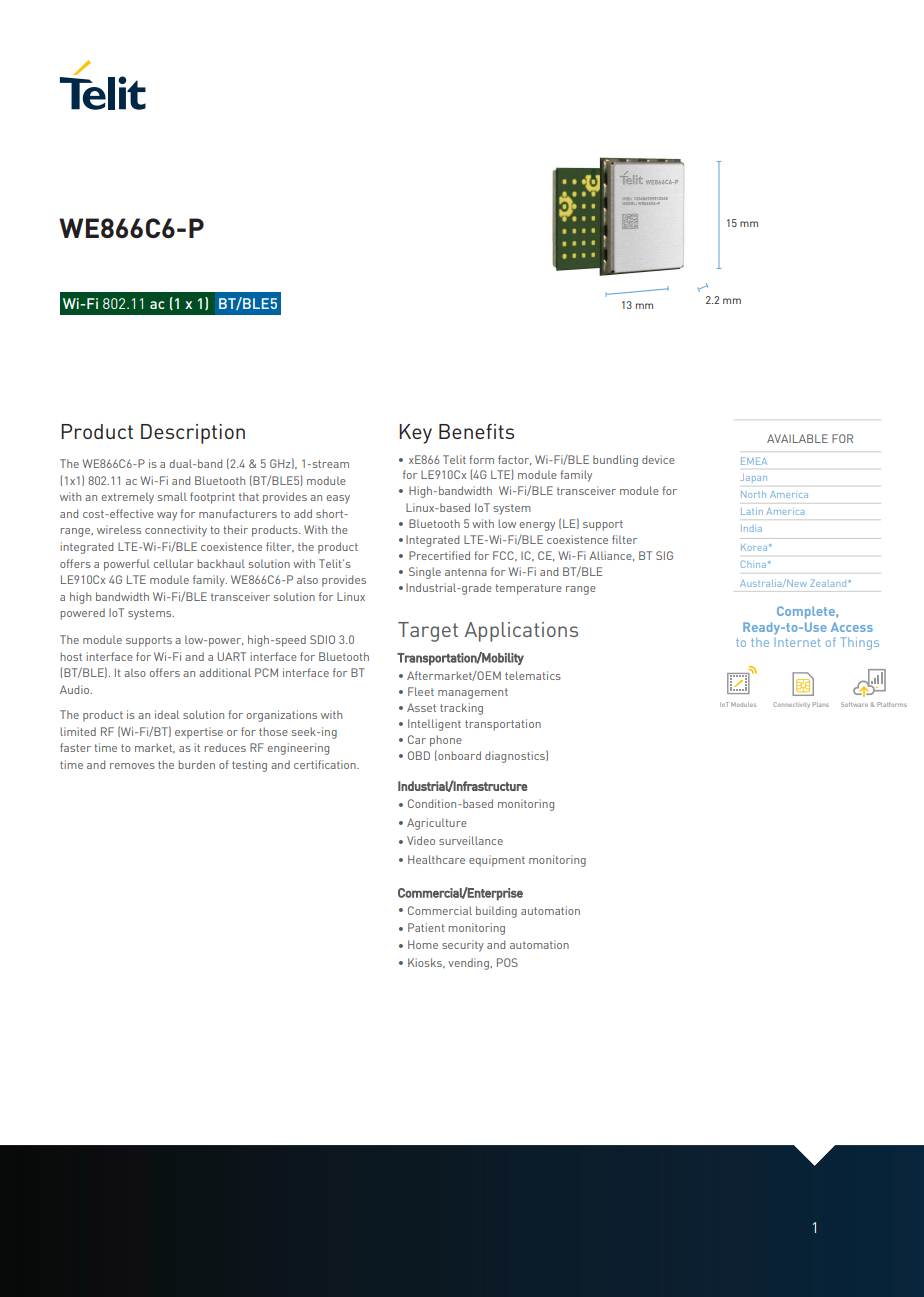  Describe the element at coordinates (193, 434) in the screenshot. I see `Description` at that location.
